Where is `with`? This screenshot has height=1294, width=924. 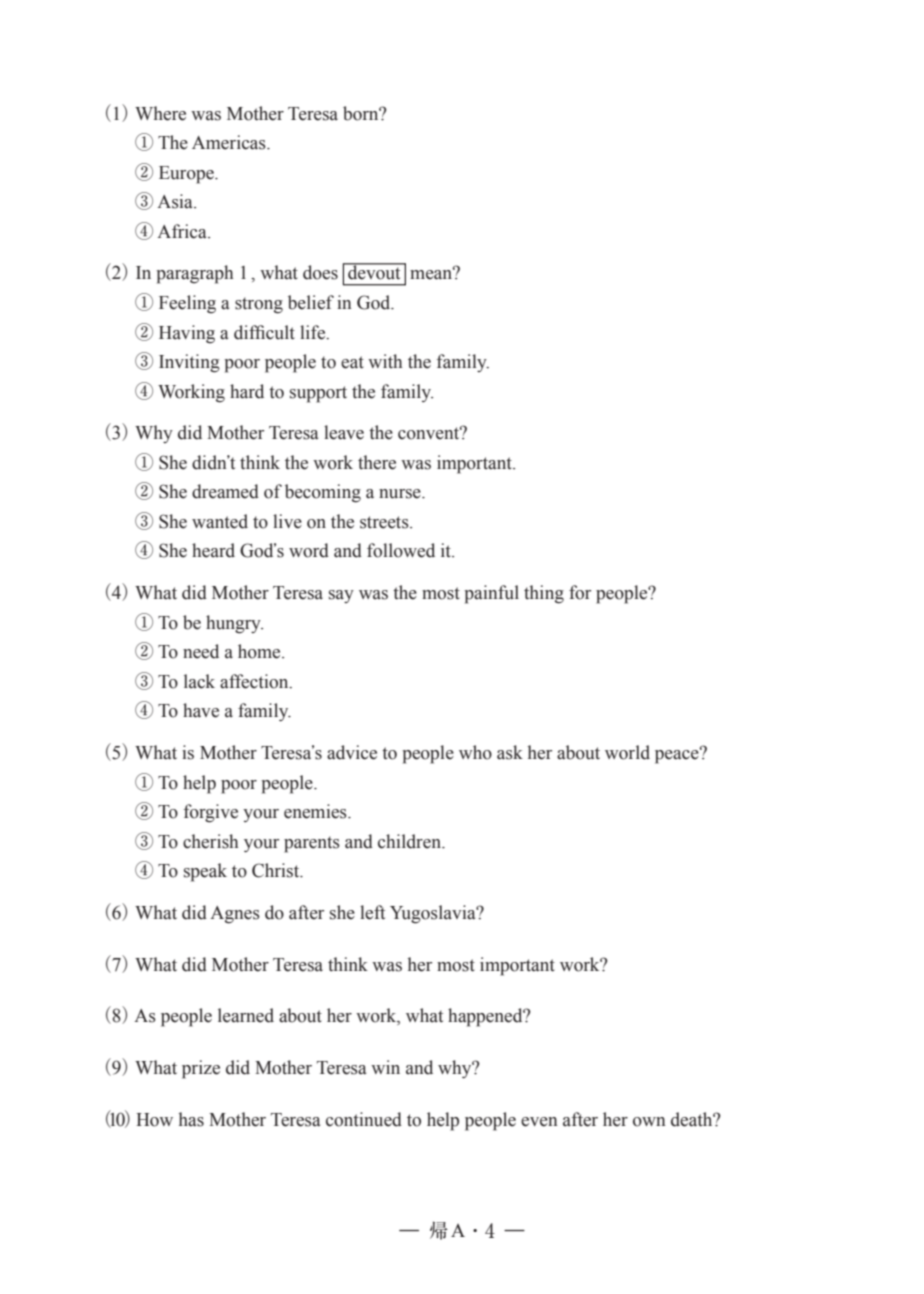 with is located at coordinates (385, 361).
